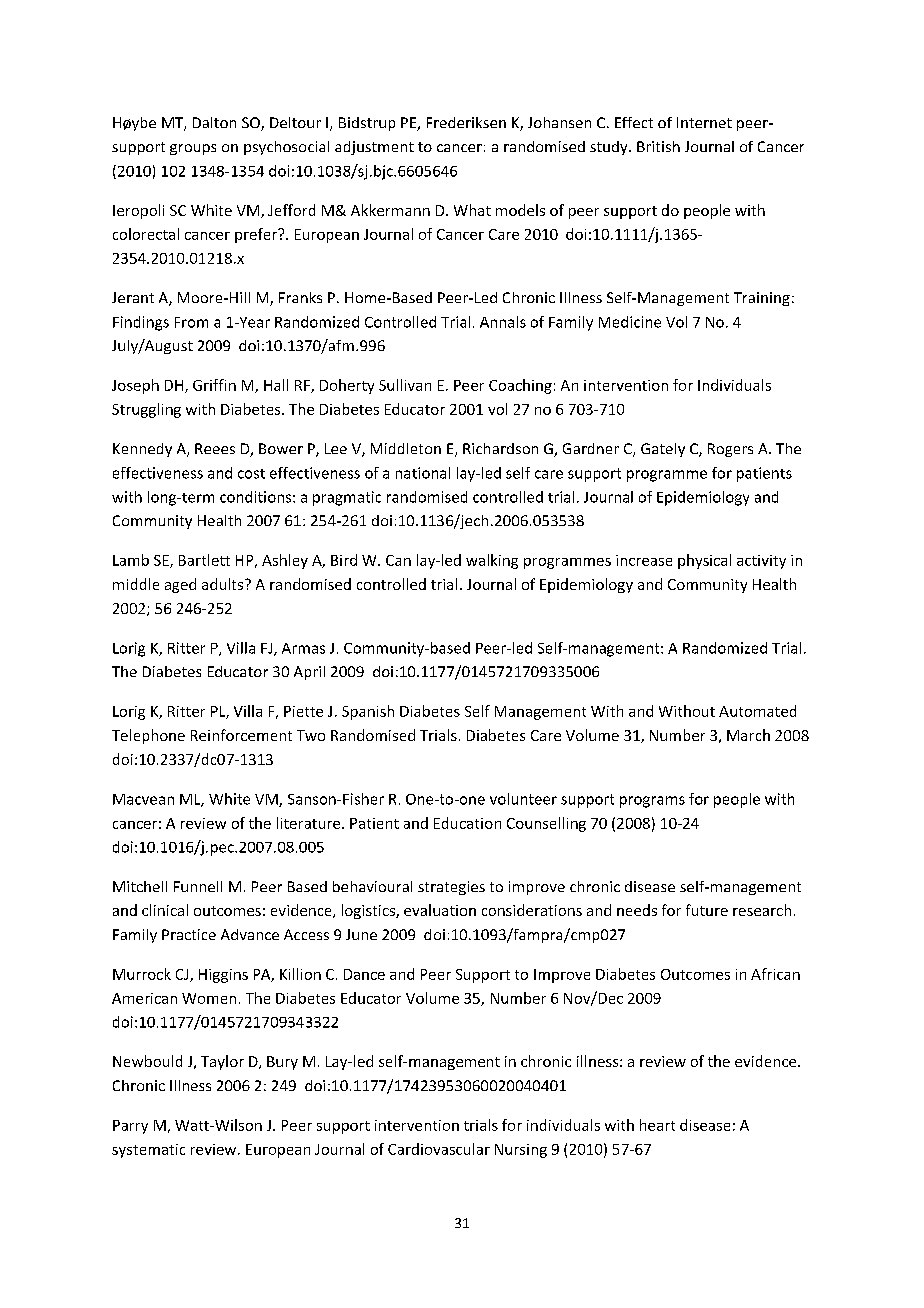  I want to click on physical, so click(704, 561).
